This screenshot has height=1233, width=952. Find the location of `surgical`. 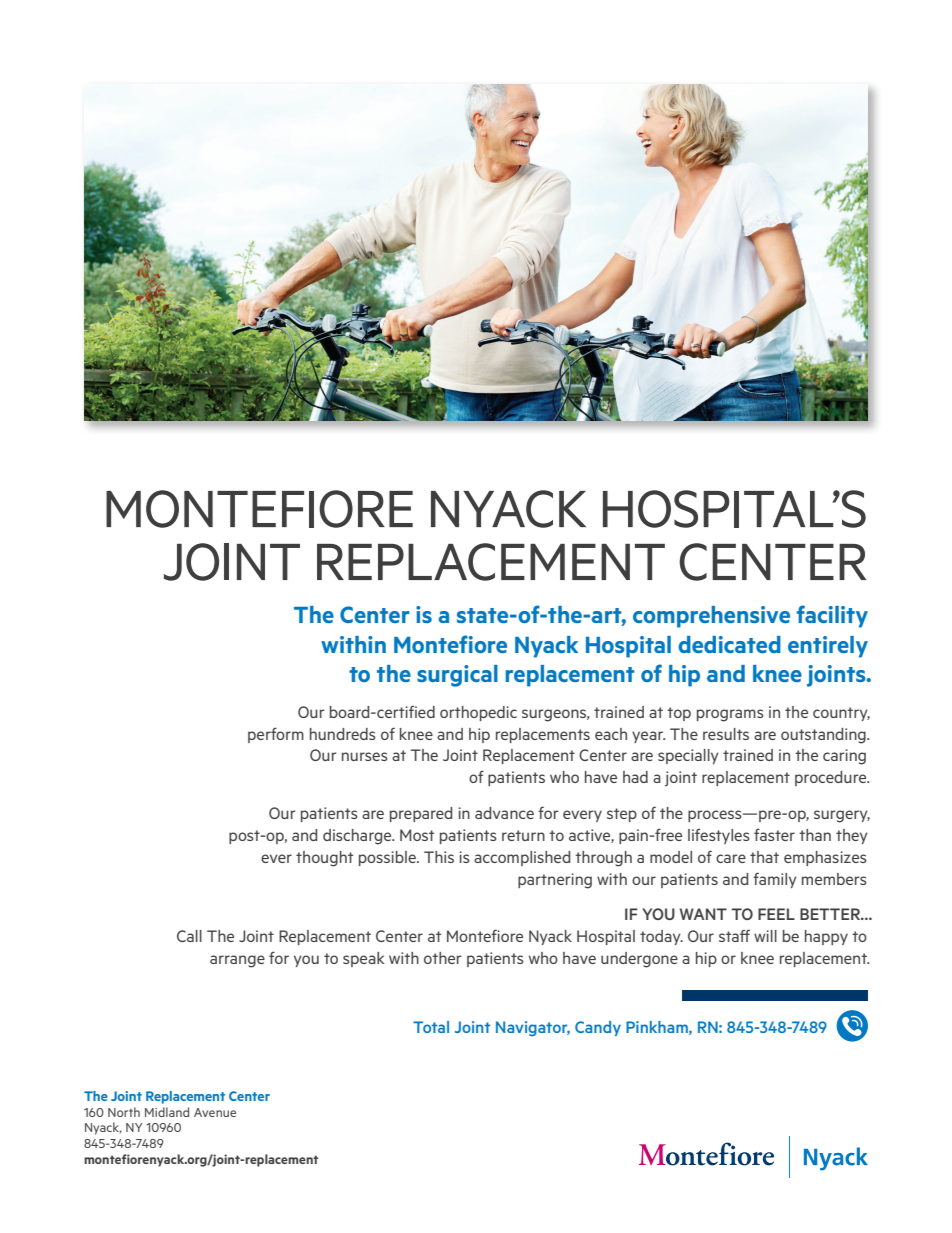

surgical is located at coordinates (457, 676).
